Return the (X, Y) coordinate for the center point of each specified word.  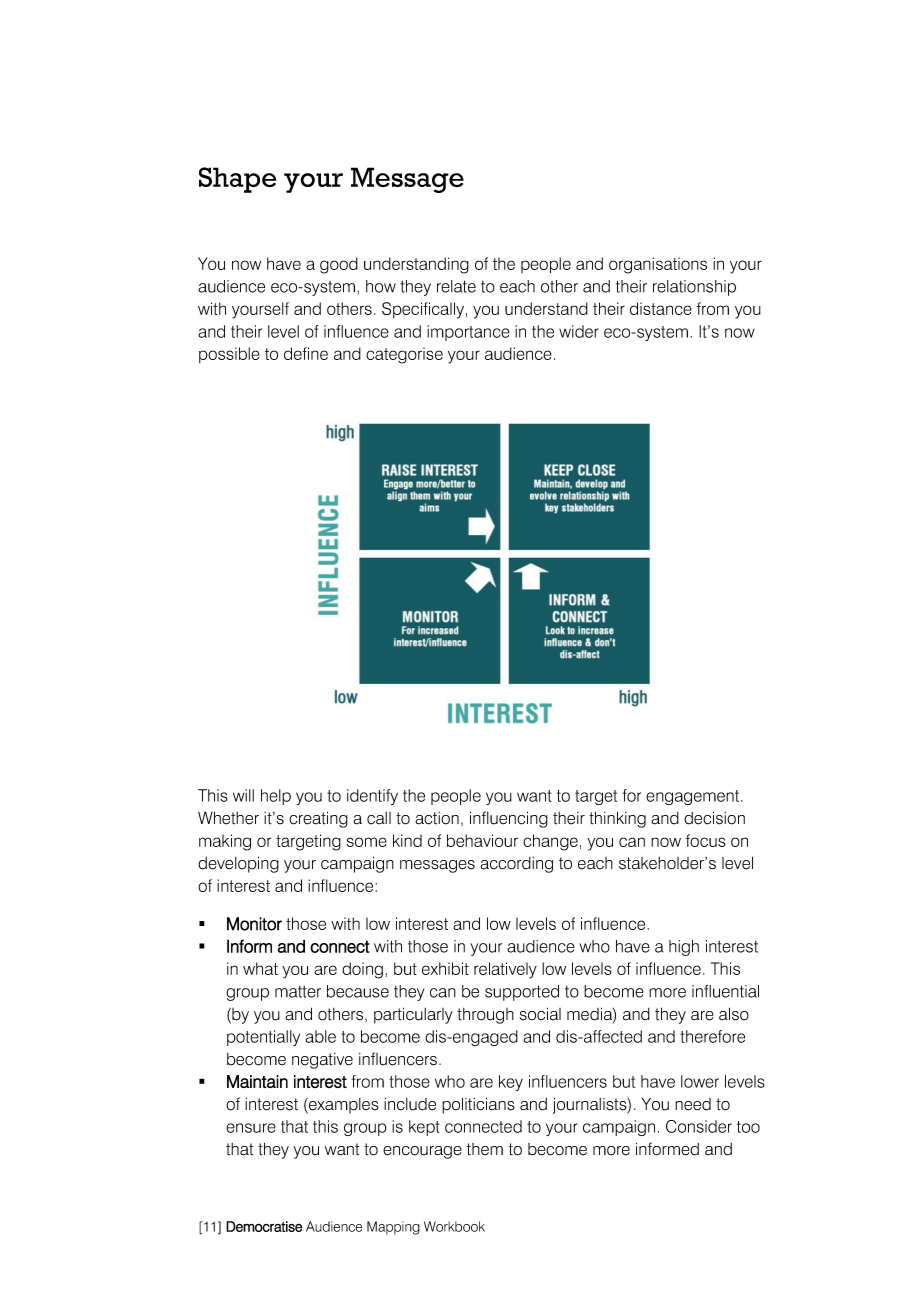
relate (456, 286)
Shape (237, 180)
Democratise (264, 1226)
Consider (699, 1126)
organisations (658, 265)
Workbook (454, 1226)
